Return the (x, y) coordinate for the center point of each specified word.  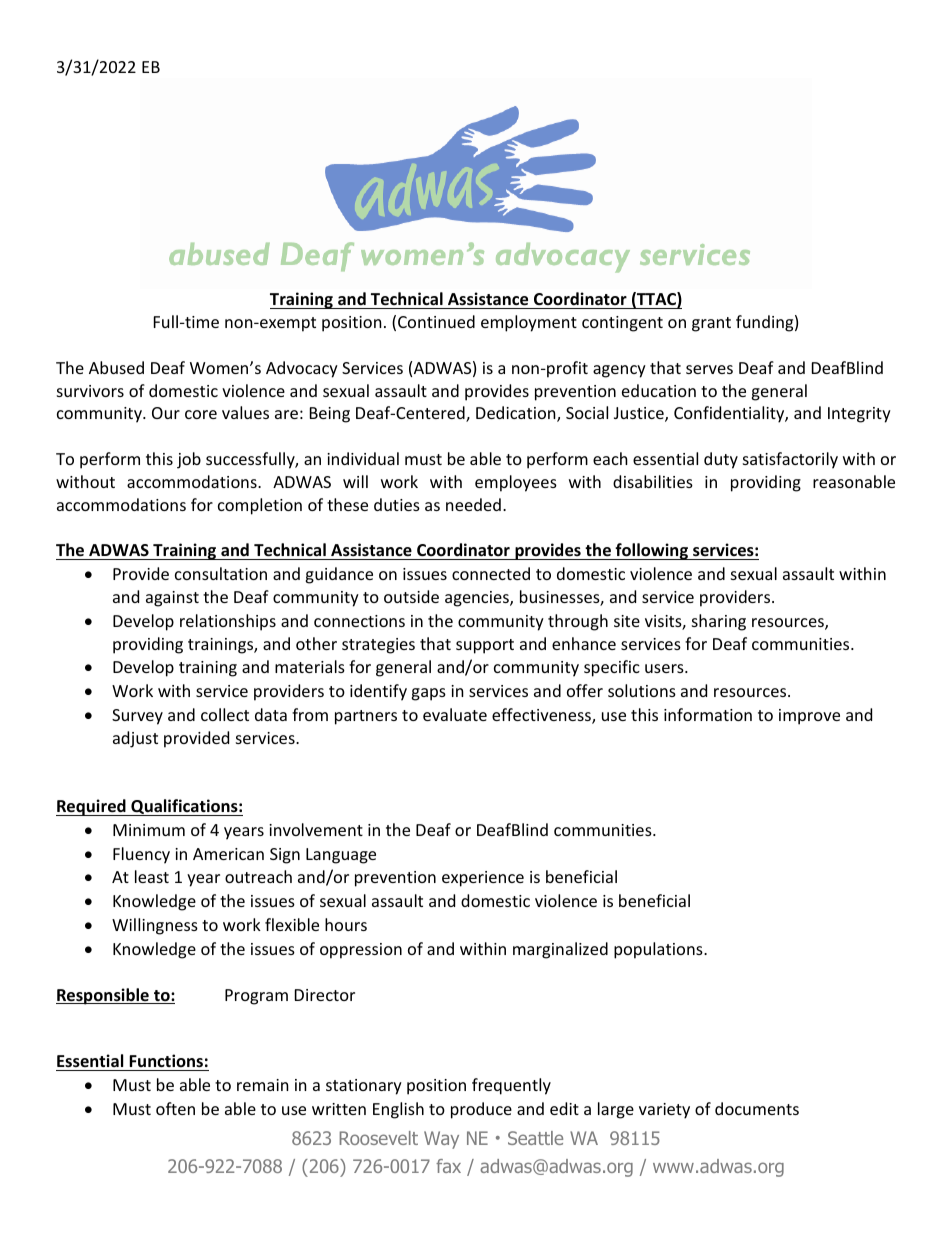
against (172, 599)
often (175, 1108)
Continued (436, 321)
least (152, 876)
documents (757, 1108)
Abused (116, 367)
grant (711, 324)
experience (483, 879)
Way (441, 1140)
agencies (478, 599)
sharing (719, 622)
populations (659, 950)
